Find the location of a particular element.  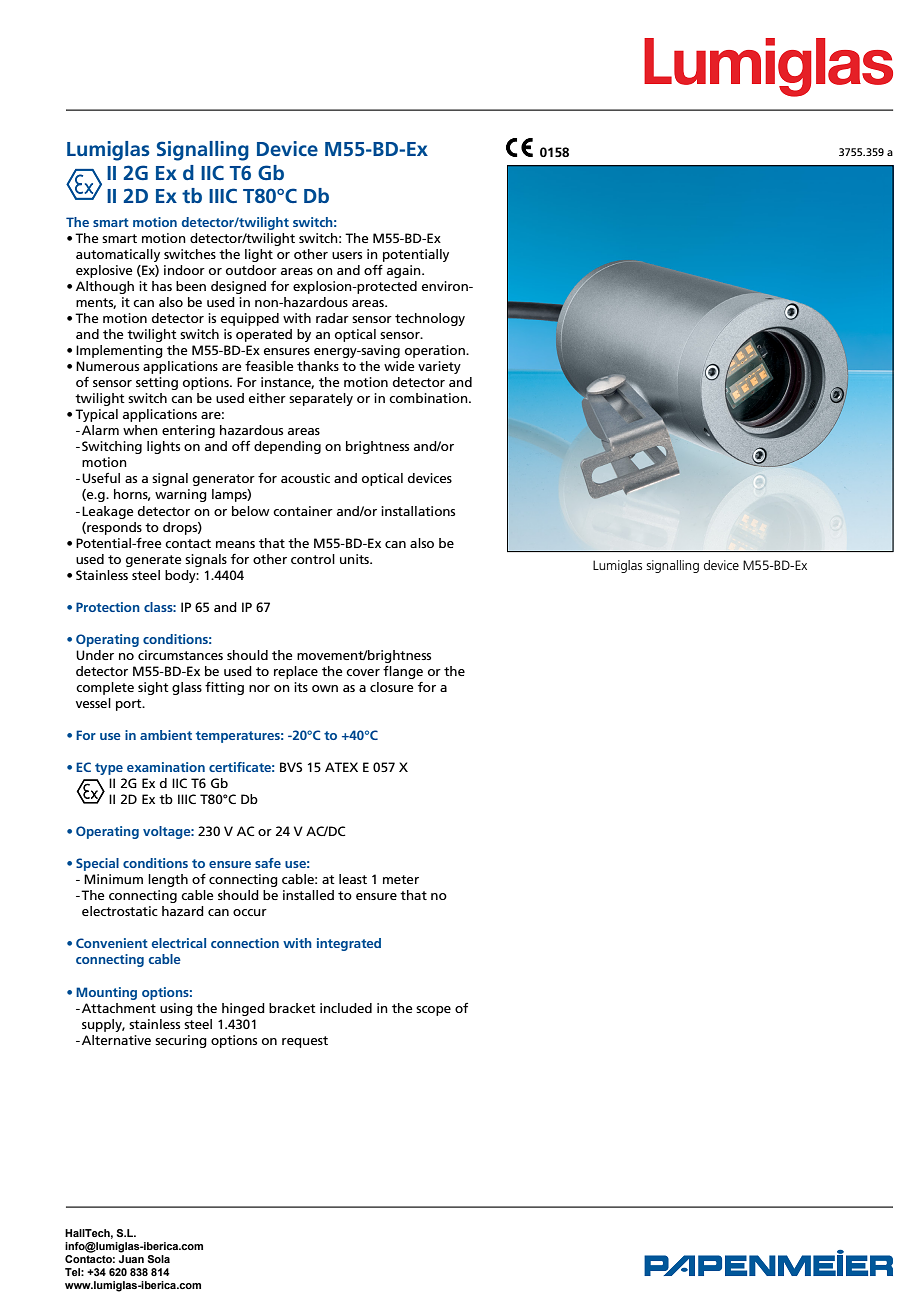

closure is located at coordinates (391, 687).
